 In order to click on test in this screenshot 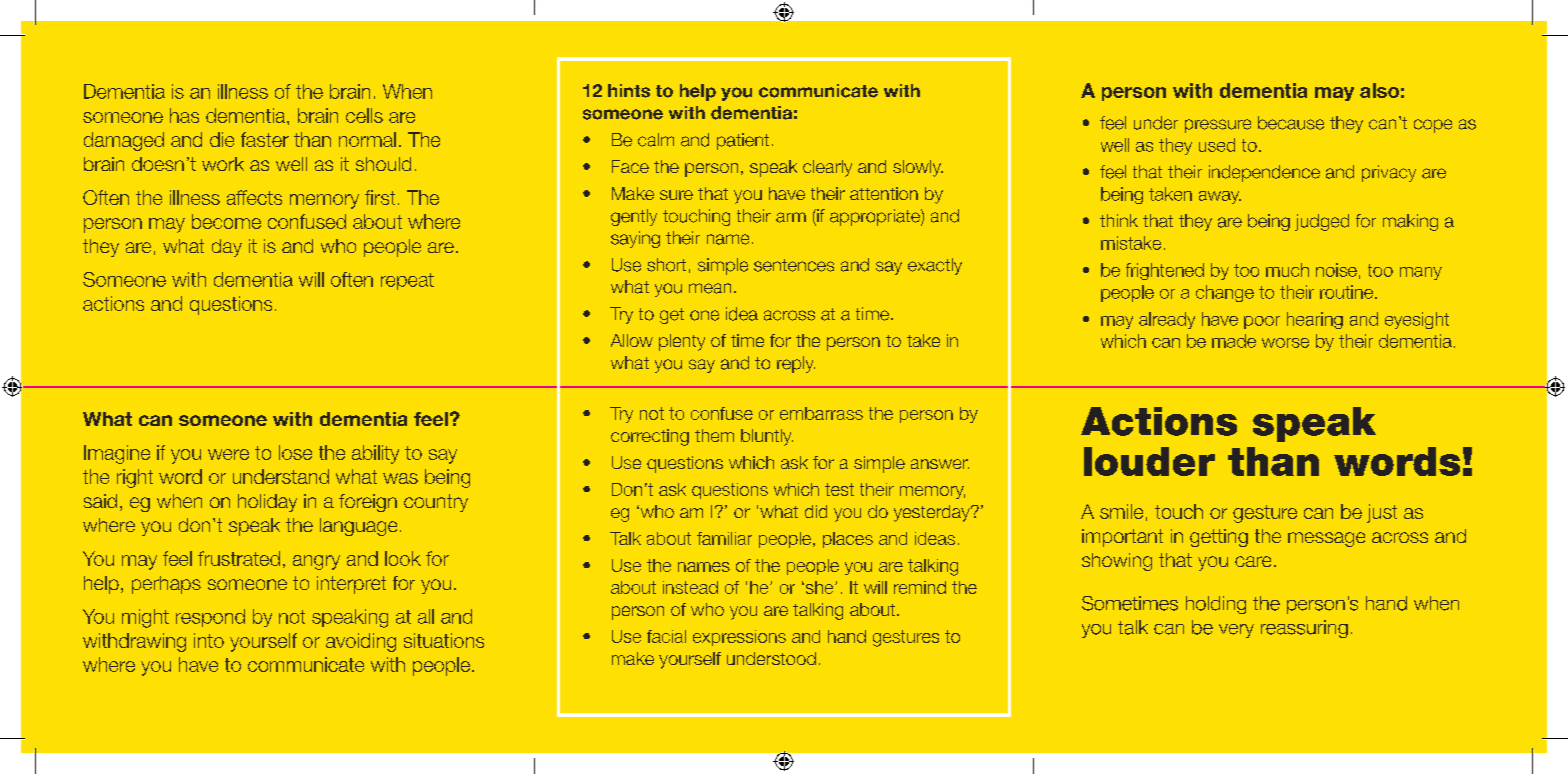, I will do `click(839, 489)`.
